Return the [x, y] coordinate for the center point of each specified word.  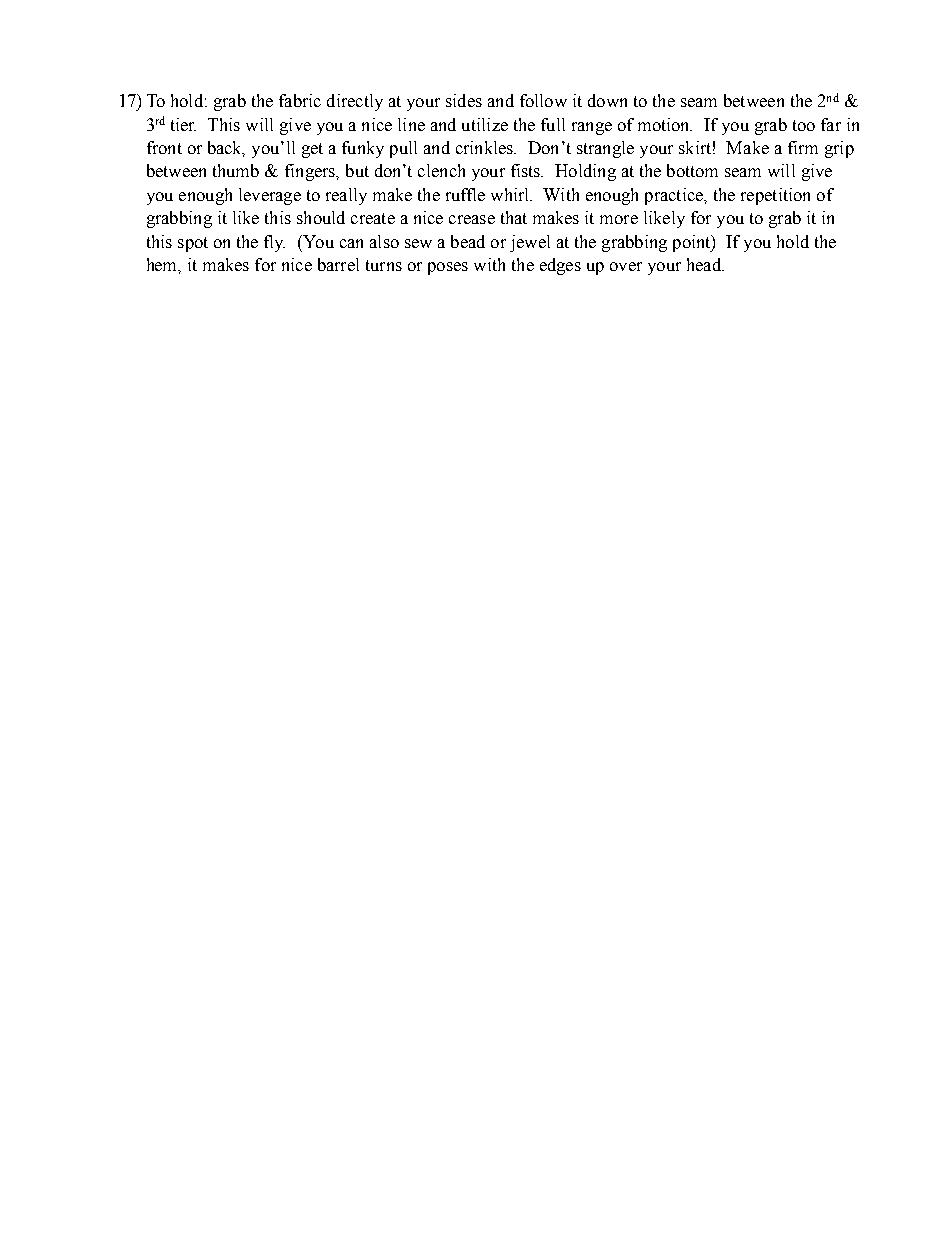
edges [560, 266]
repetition [775, 196]
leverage [270, 196]
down [607, 100]
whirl [511, 194]
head [705, 264]
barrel [338, 264]
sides [464, 100]
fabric [300, 100]
